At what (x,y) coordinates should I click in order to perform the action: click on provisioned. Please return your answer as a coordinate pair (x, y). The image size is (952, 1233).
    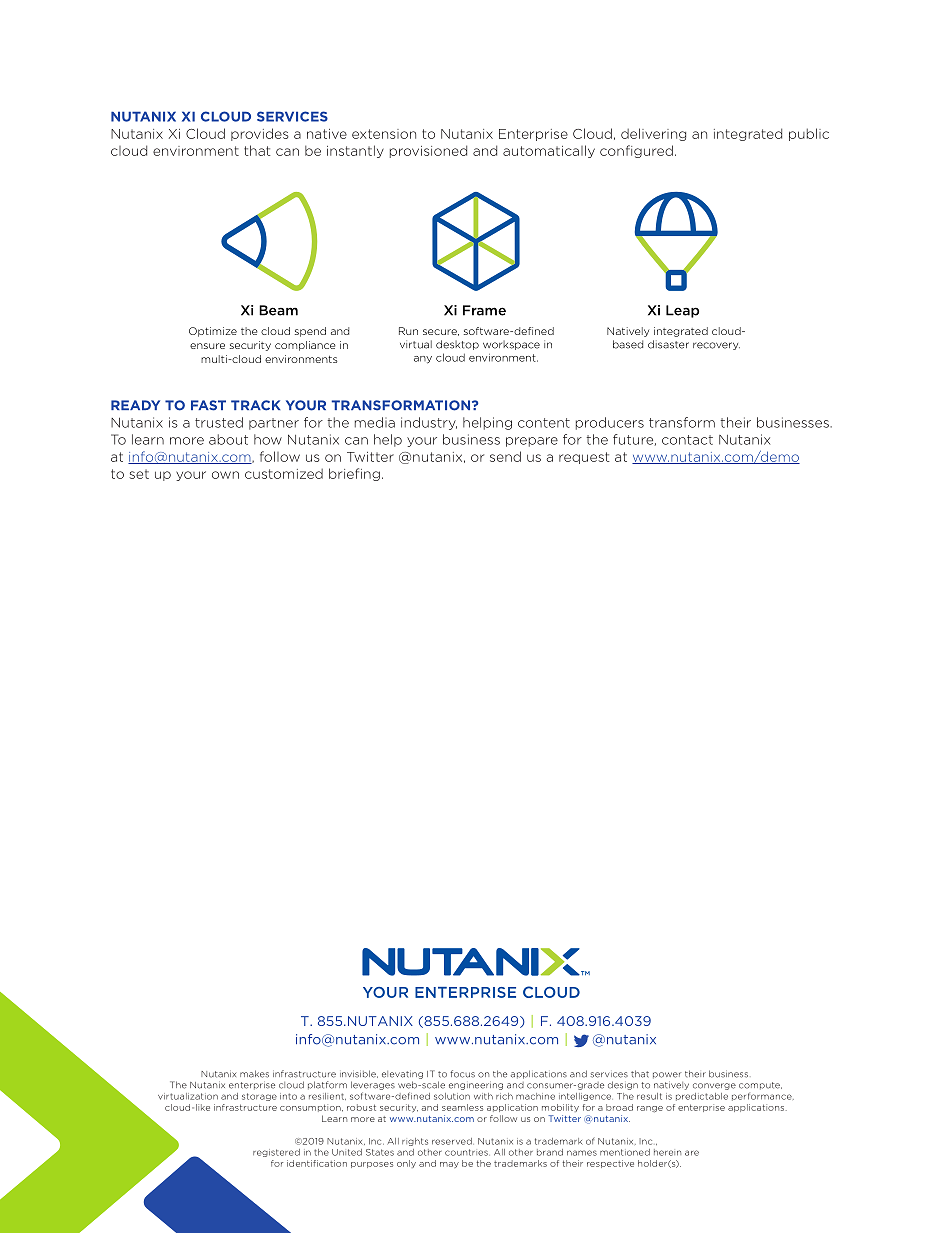
    Looking at the image, I should click on (428, 151).
